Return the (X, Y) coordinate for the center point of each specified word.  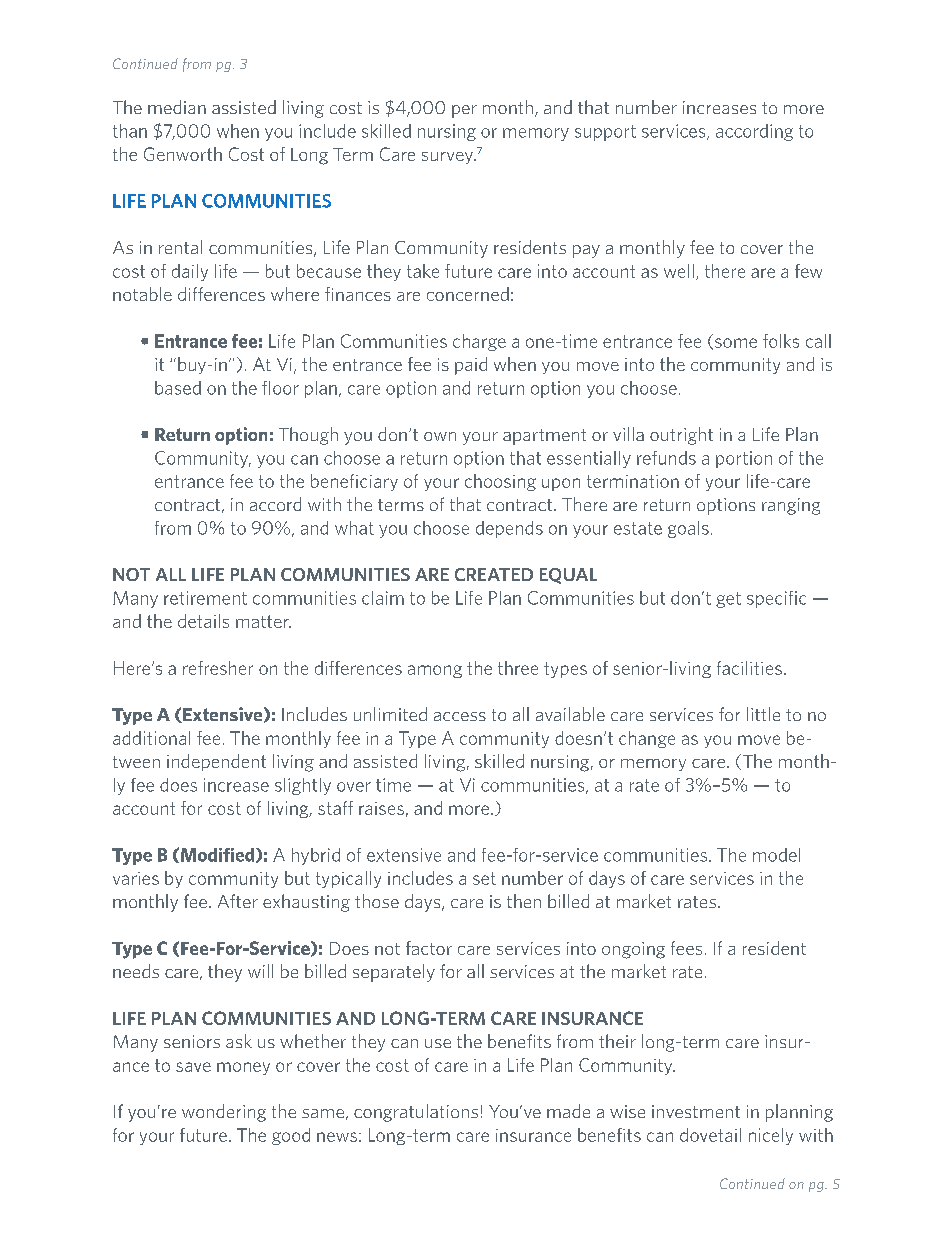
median (177, 107)
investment (696, 1111)
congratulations (416, 1113)
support (605, 133)
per (464, 111)
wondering (224, 1113)
